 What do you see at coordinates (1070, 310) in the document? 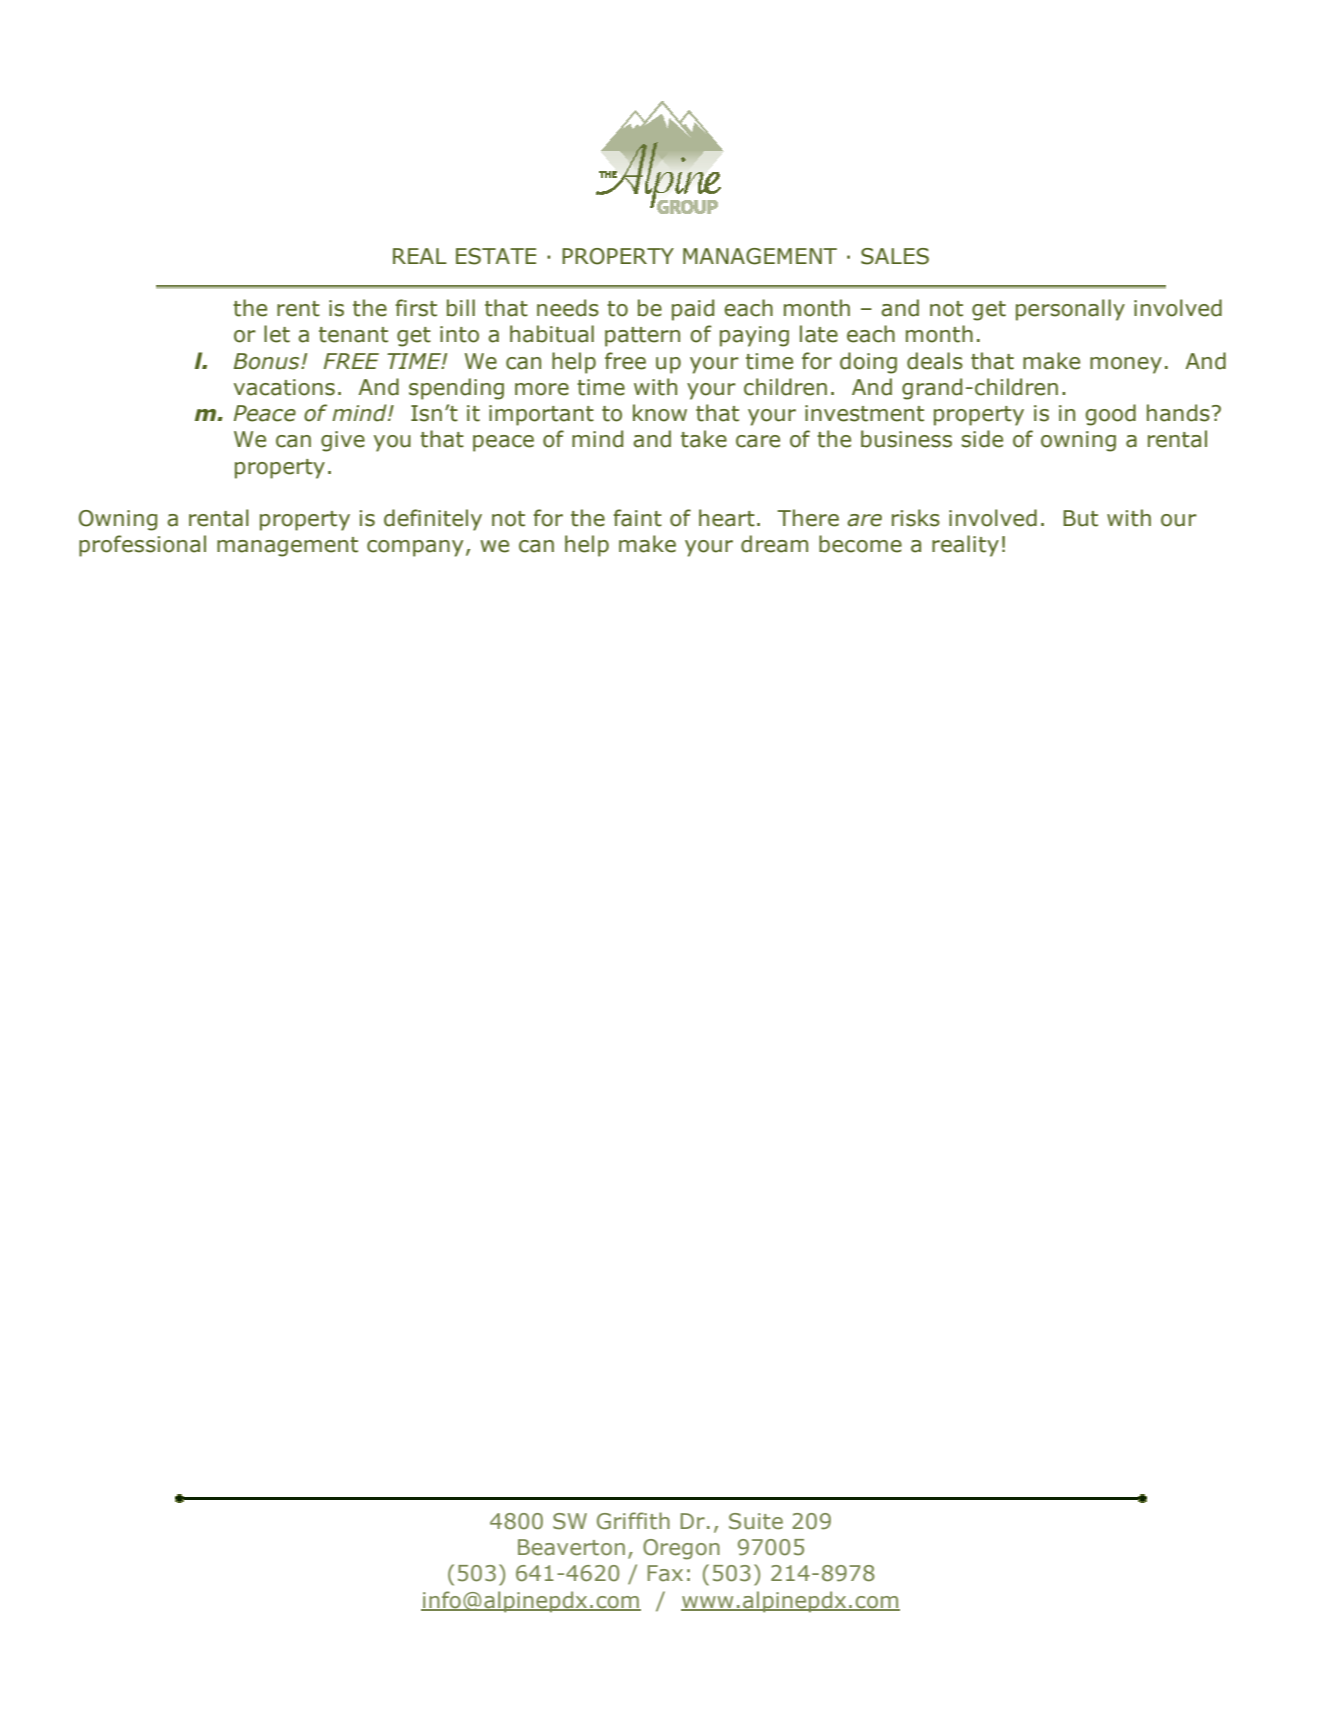
I see `personally` at bounding box center [1070, 310].
